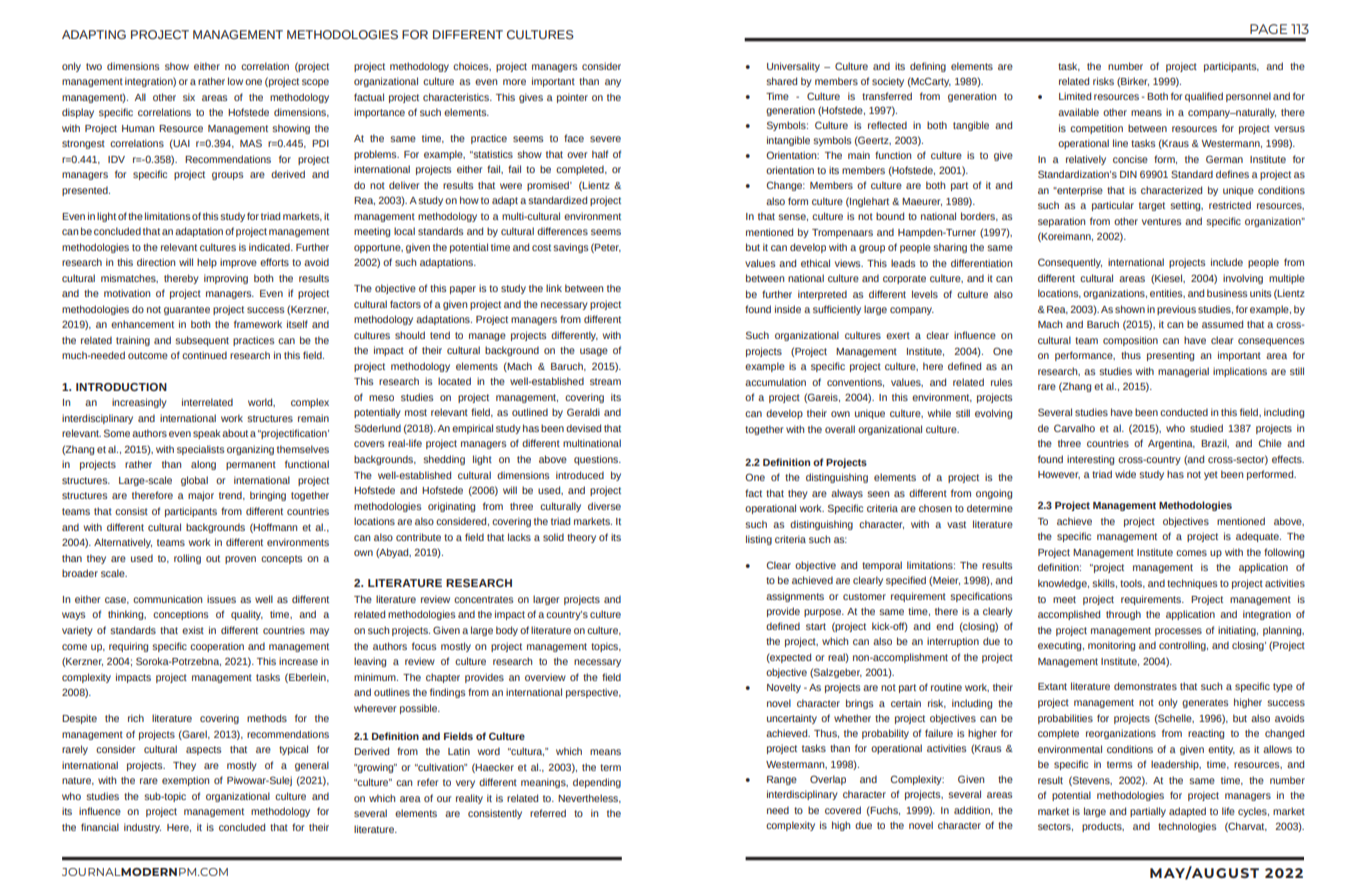  What do you see at coordinates (793, 67) in the page?
I see `Universality` at bounding box center [793, 67].
